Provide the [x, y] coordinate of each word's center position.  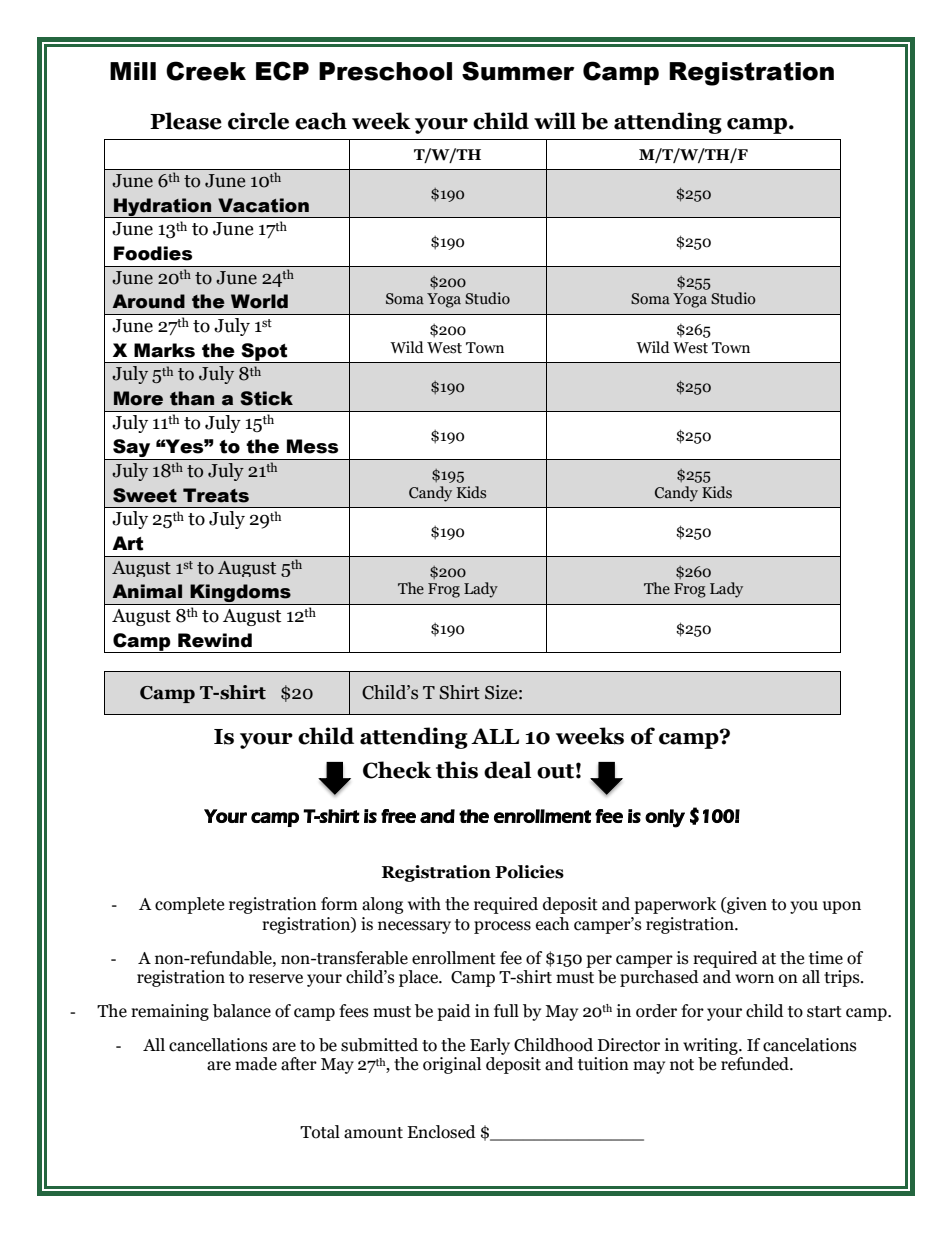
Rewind [215, 640]
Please [186, 121]
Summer [518, 71]
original [452, 1065]
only [665, 818]
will [555, 120]
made [256, 1064]
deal [508, 770]
